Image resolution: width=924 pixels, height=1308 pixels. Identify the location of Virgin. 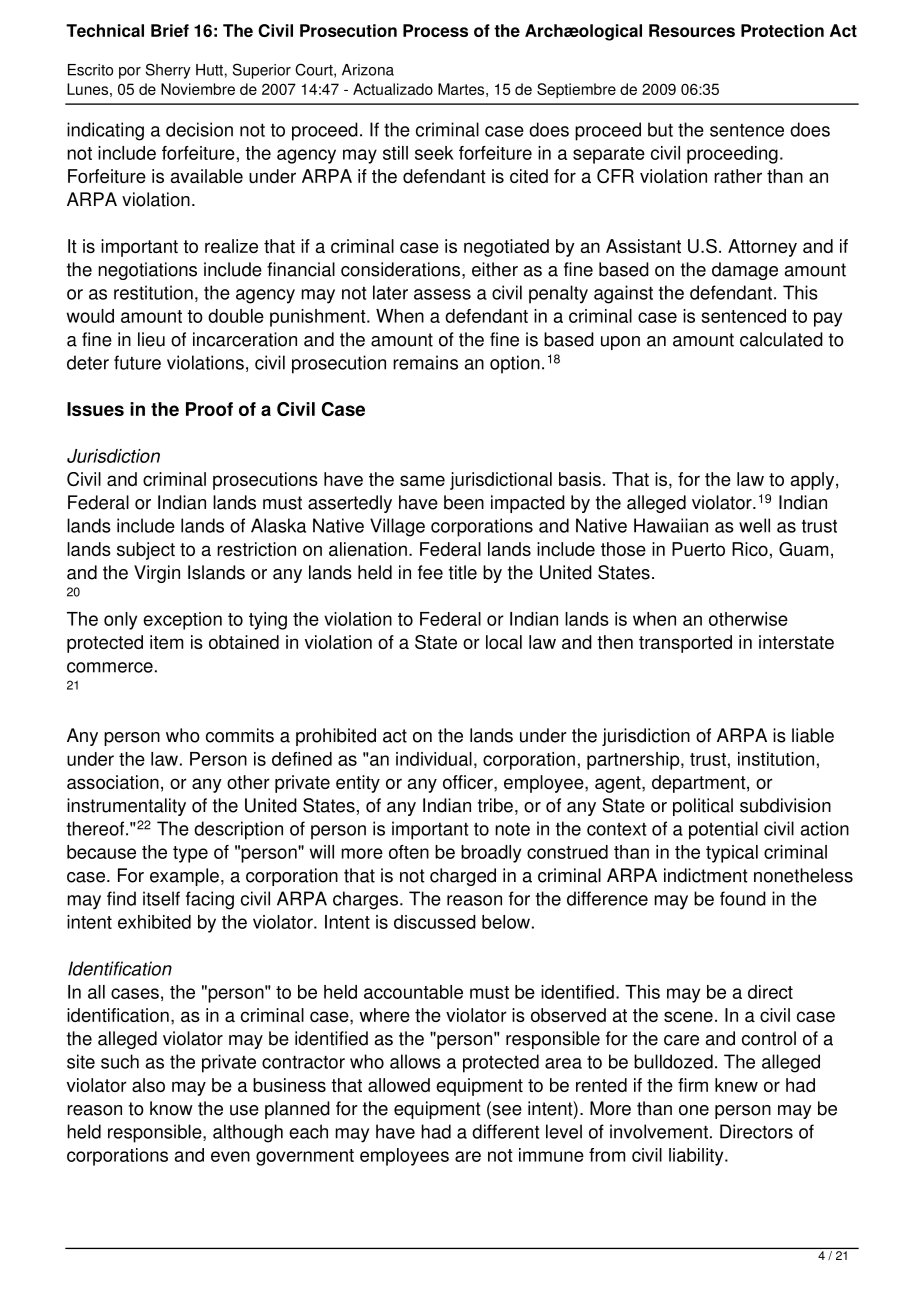
(157, 574).
